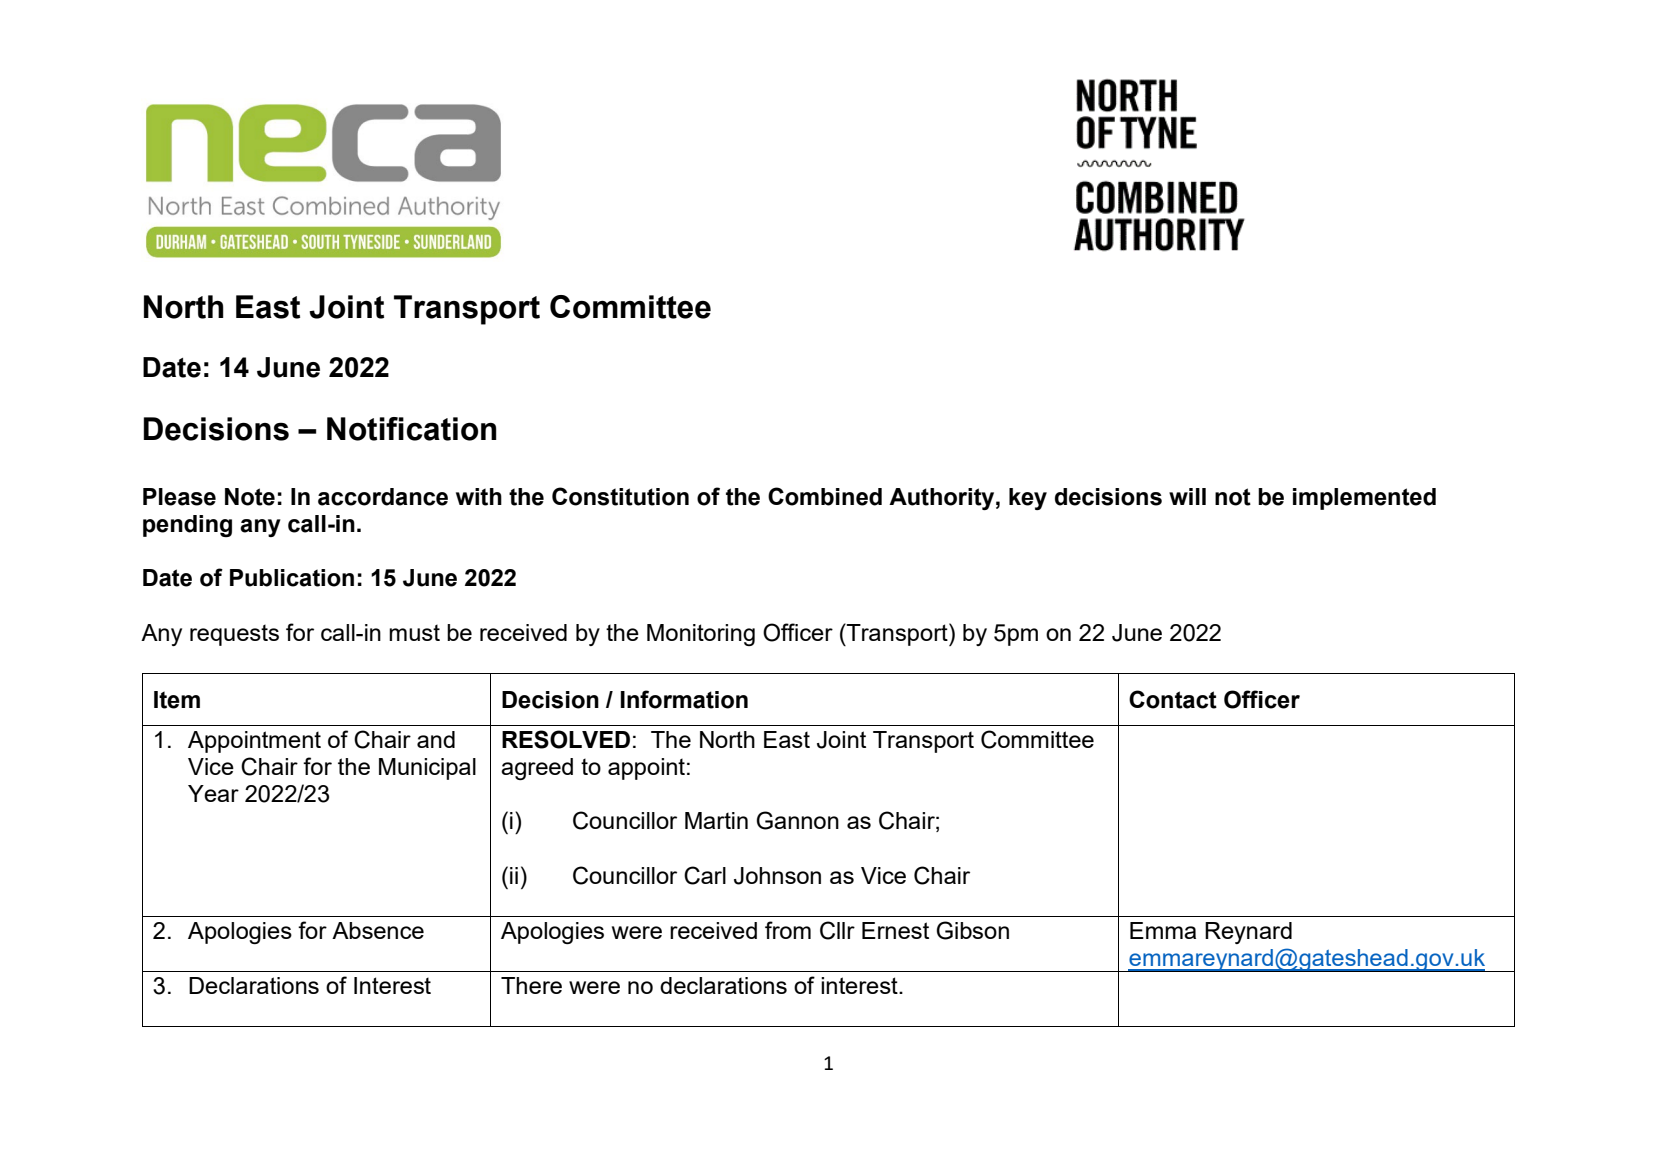 This screenshot has height=1172, width=1657. What do you see at coordinates (378, 930) in the screenshot?
I see `Absence` at bounding box center [378, 930].
